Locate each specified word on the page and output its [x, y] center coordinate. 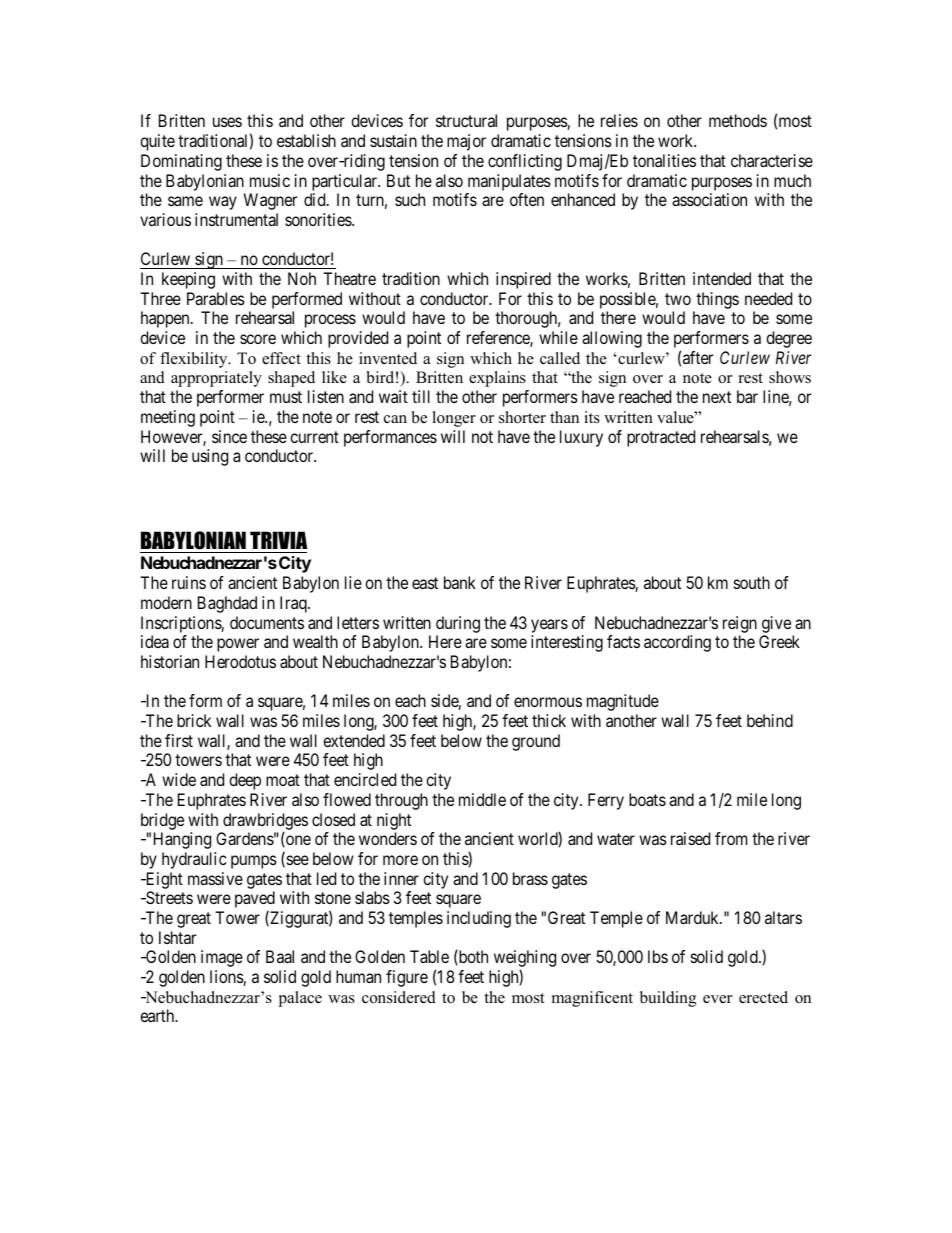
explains [497, 379]
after [698, 357]
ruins [189, 582]
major [466, 142]
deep [245, 781]
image [222, 958]
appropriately [216, 379]
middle [482, 799]
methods [738, 120]
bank [460, 582]
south [752, 582]
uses [227, 122]
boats [647, 799]
